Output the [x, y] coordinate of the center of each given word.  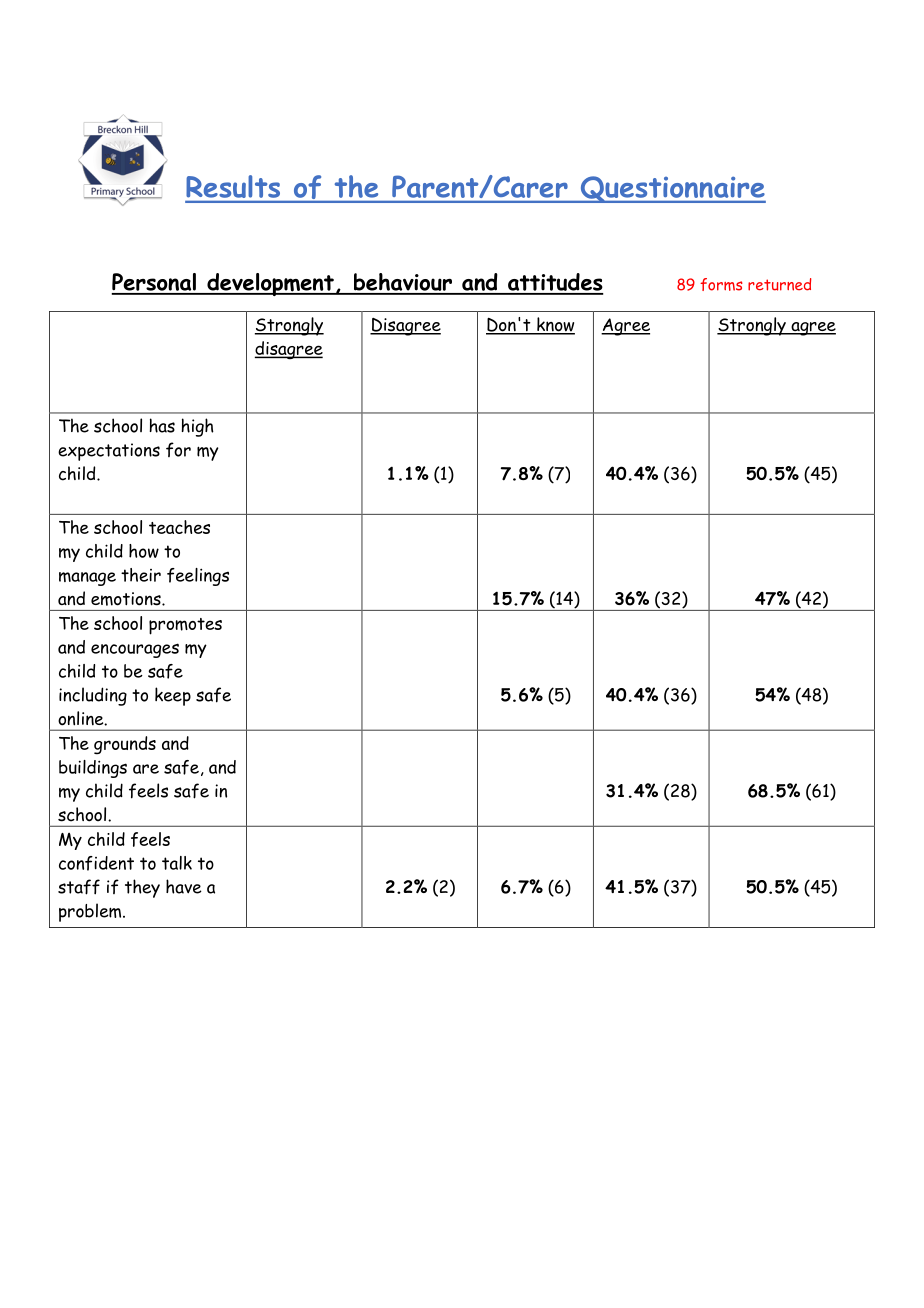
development [270, 284]
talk [177, 863]
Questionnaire [672, 189]
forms [721, 284]
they [142, 888]
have [184, 886]
